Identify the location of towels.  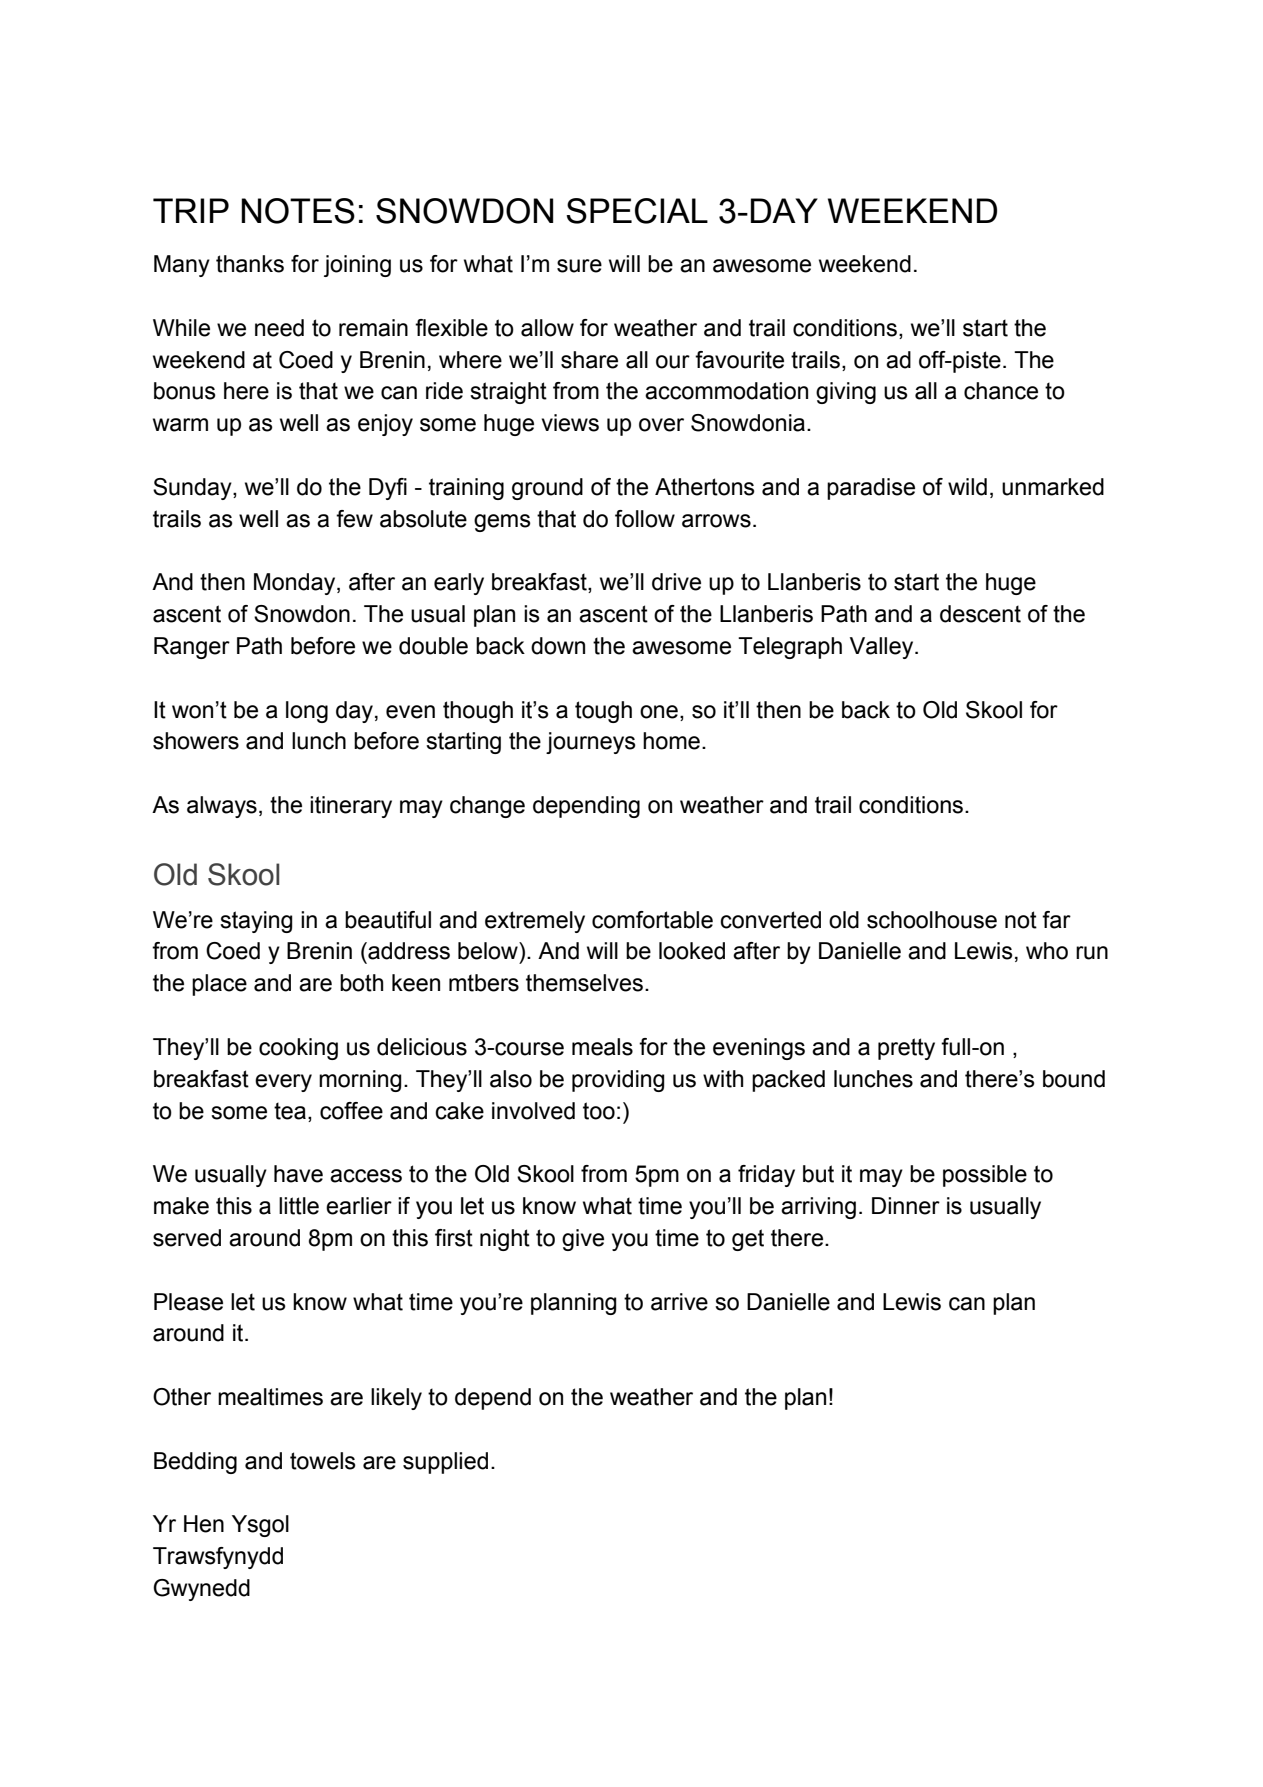
(323, 1461).
